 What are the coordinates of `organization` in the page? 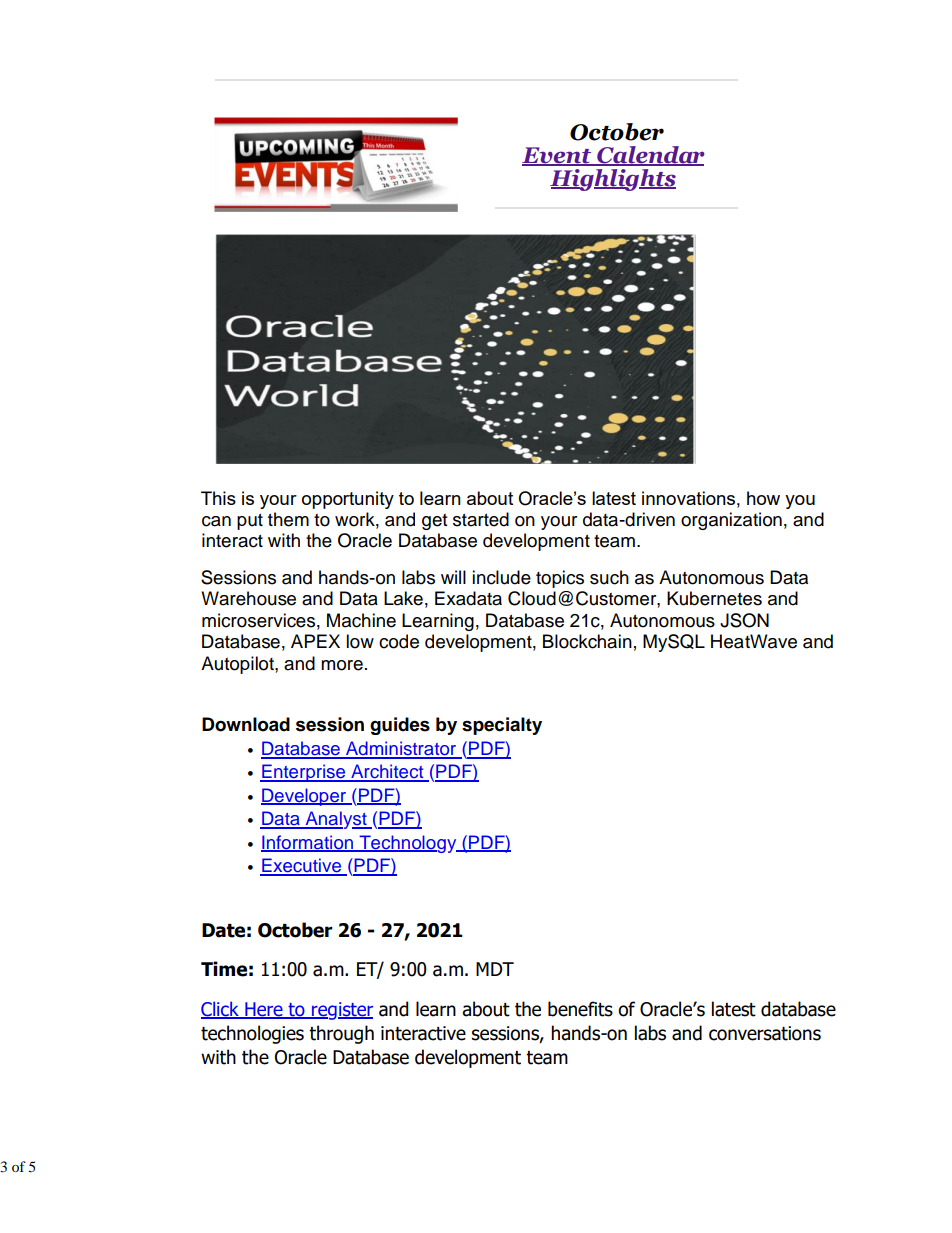 It's located at (731, 521).
